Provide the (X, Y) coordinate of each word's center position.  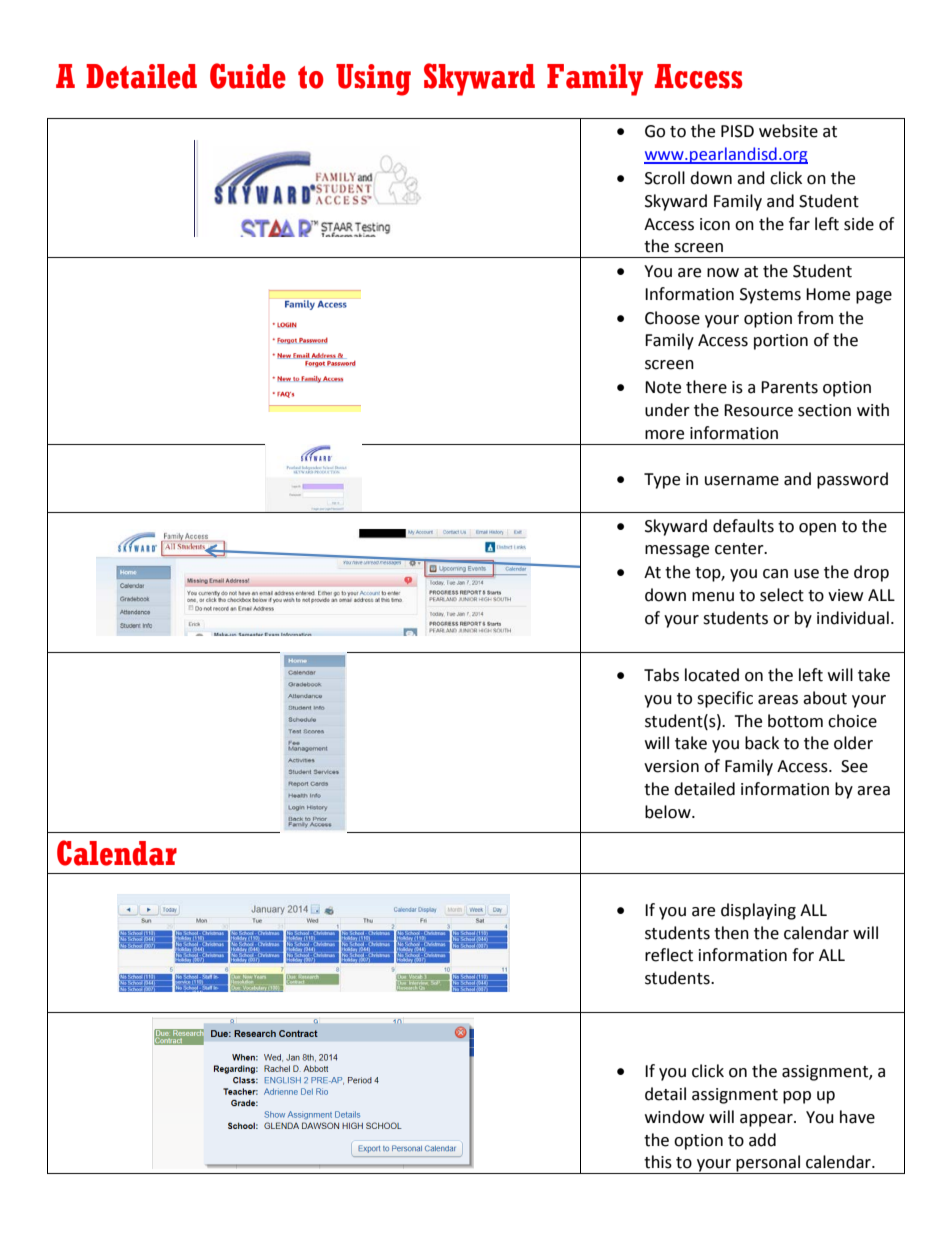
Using (373, 80)
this (658, 1162)
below (669, 812)
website (788, 131)
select (782, 595)
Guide (248, 76)
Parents (789, 387)
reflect (669, 955)
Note (663, 387)
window (674, 1117)
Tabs (661, 675)
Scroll (665, 178)
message (677, 551)
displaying (758, 911)
